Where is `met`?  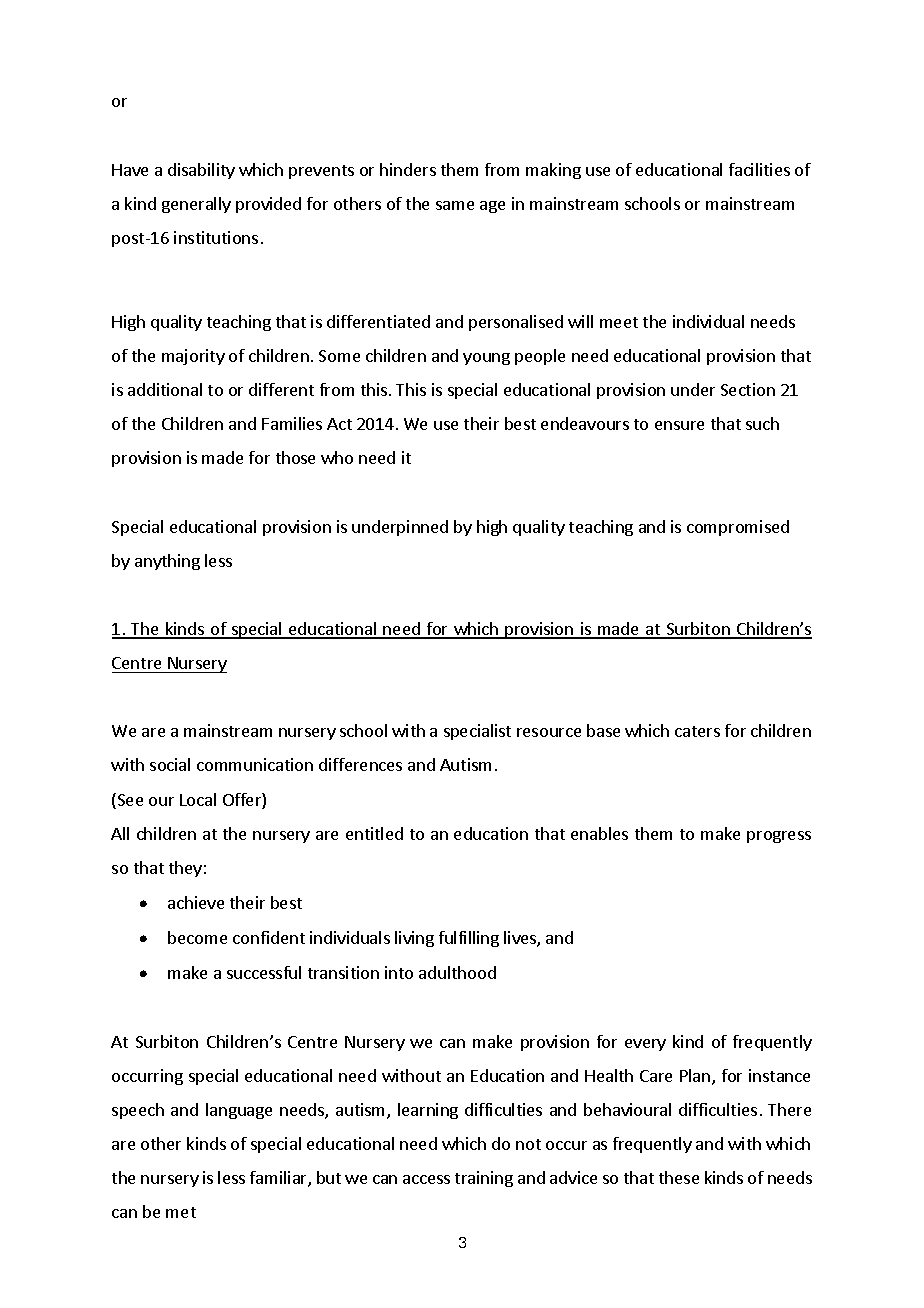 met is located at coordinates (181, 1212).
